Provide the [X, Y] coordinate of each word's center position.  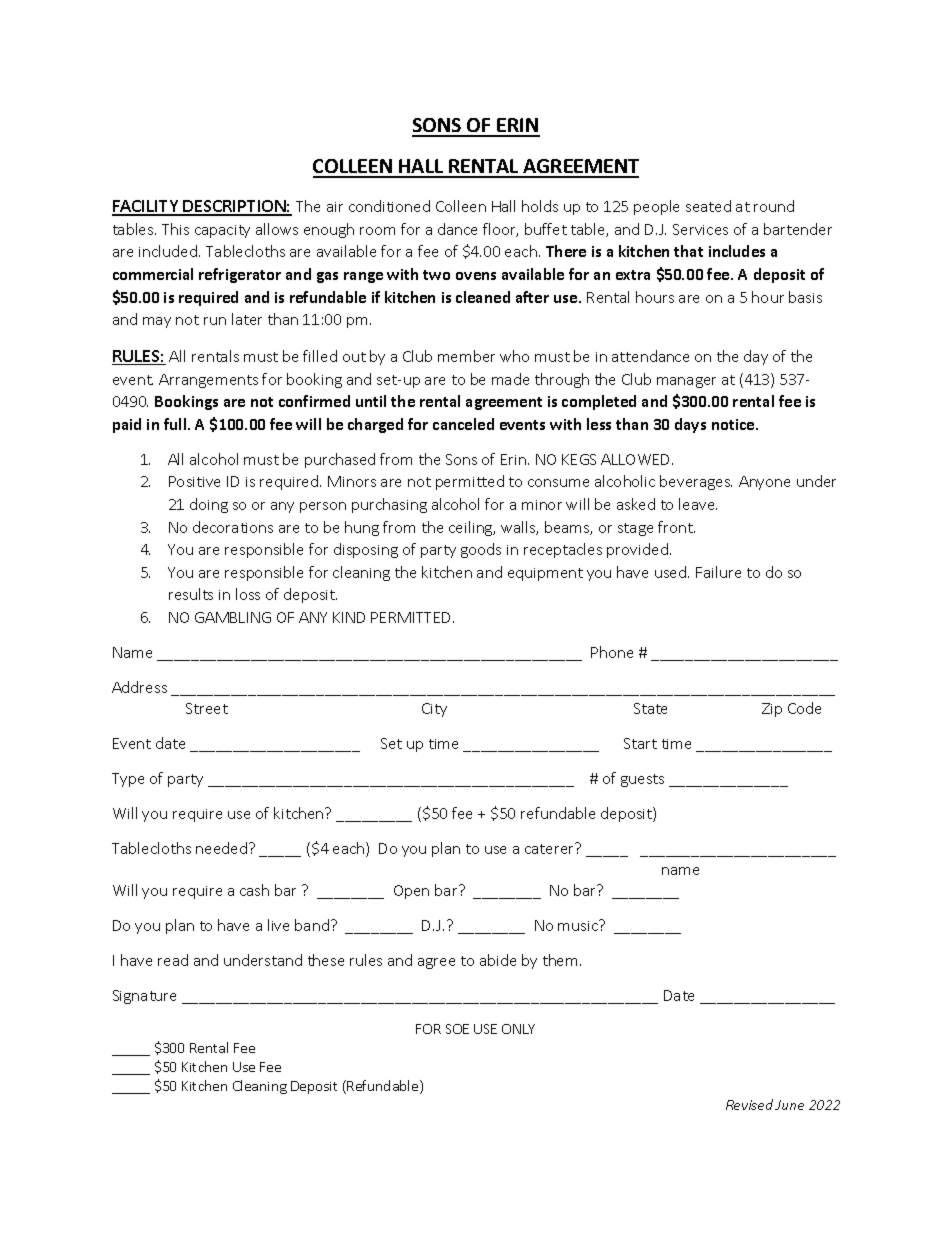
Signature [144, 997]
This [175, 229]
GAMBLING [233, 617]
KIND [349, 617]
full [176, 424]
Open [411, 892]
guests [642, 780]
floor [500, 230]
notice [734, 424]
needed [221, 848]
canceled [463, 424]
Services [700, 229]
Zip [772, 710]
